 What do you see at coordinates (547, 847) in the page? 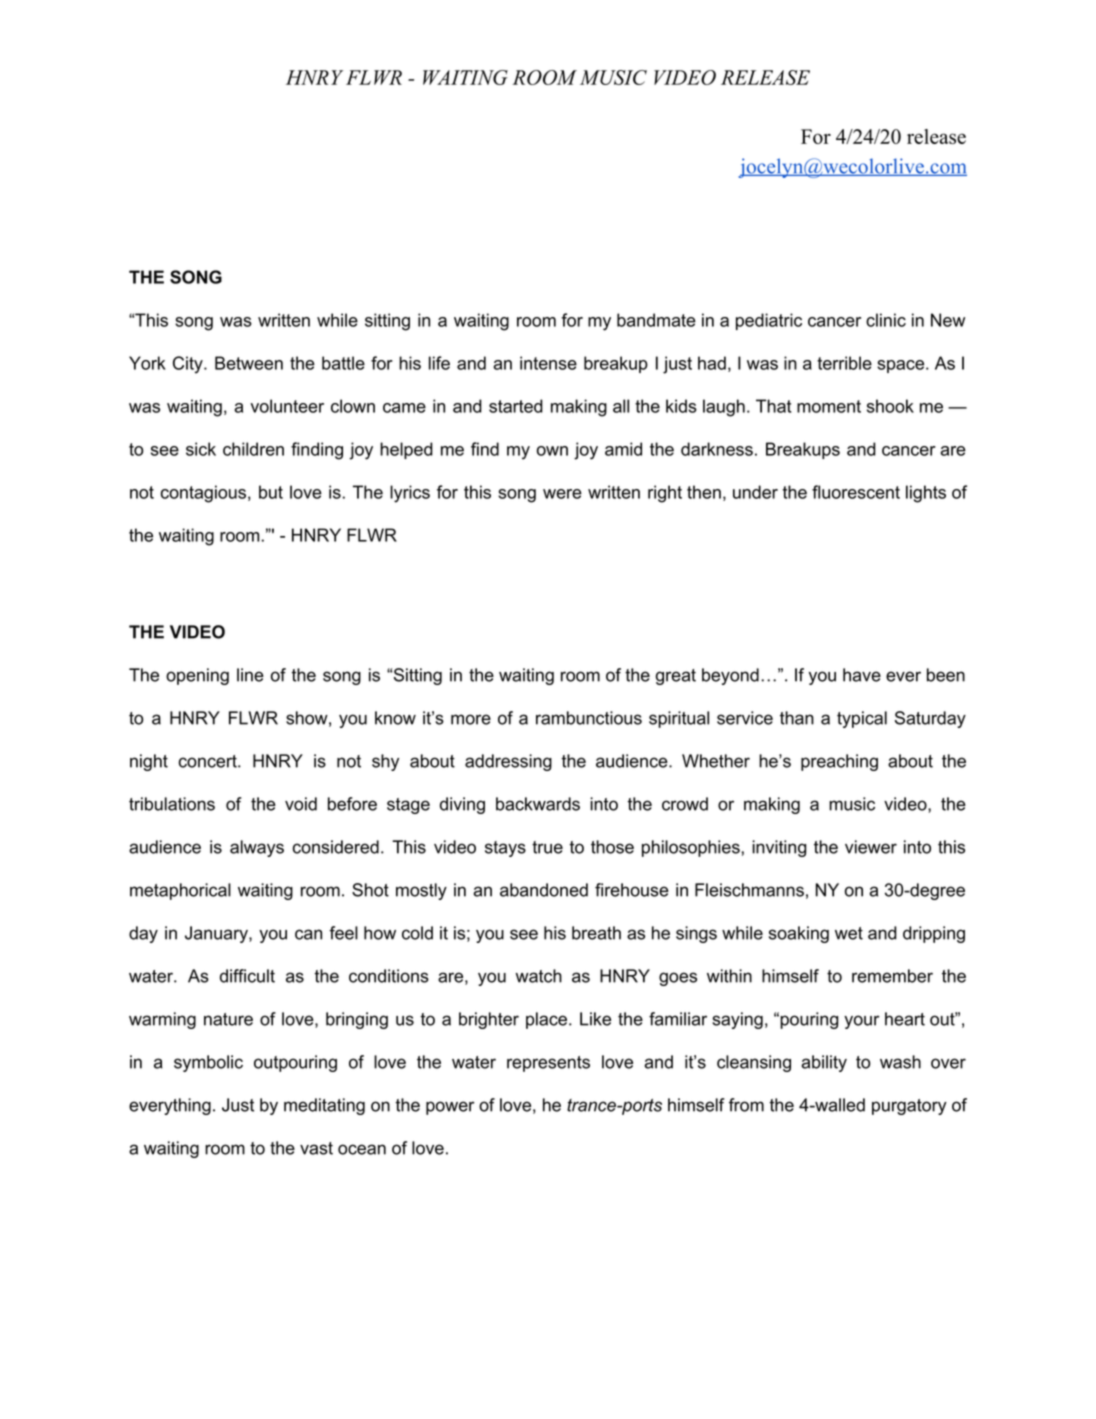
I see `true` at bounding box center [547, 847].
